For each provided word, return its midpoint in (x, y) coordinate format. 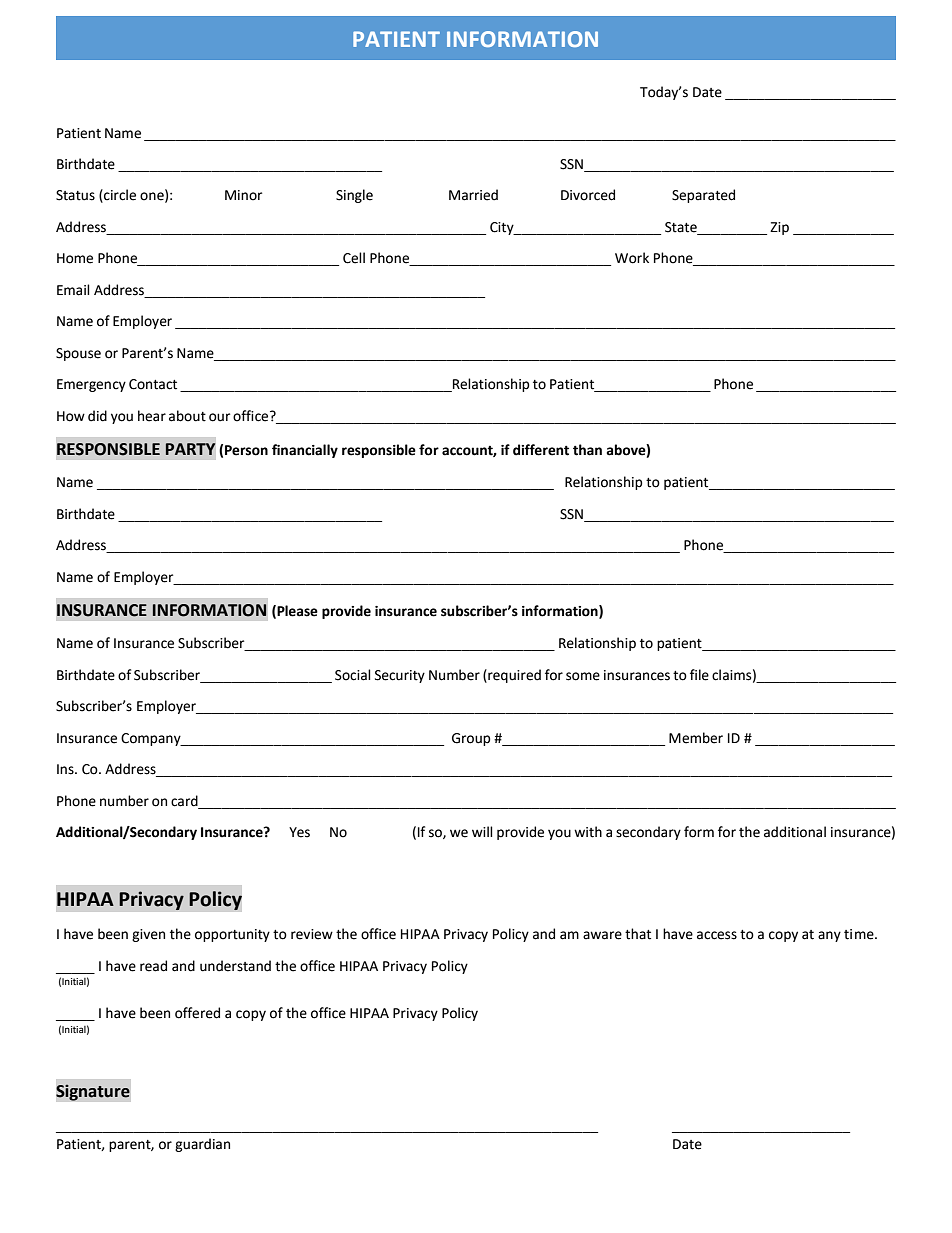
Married (473, 195)
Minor (243, 195)
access (717, 935)
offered (197, 1013)
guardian (202, 1145)
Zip (779, 228)
